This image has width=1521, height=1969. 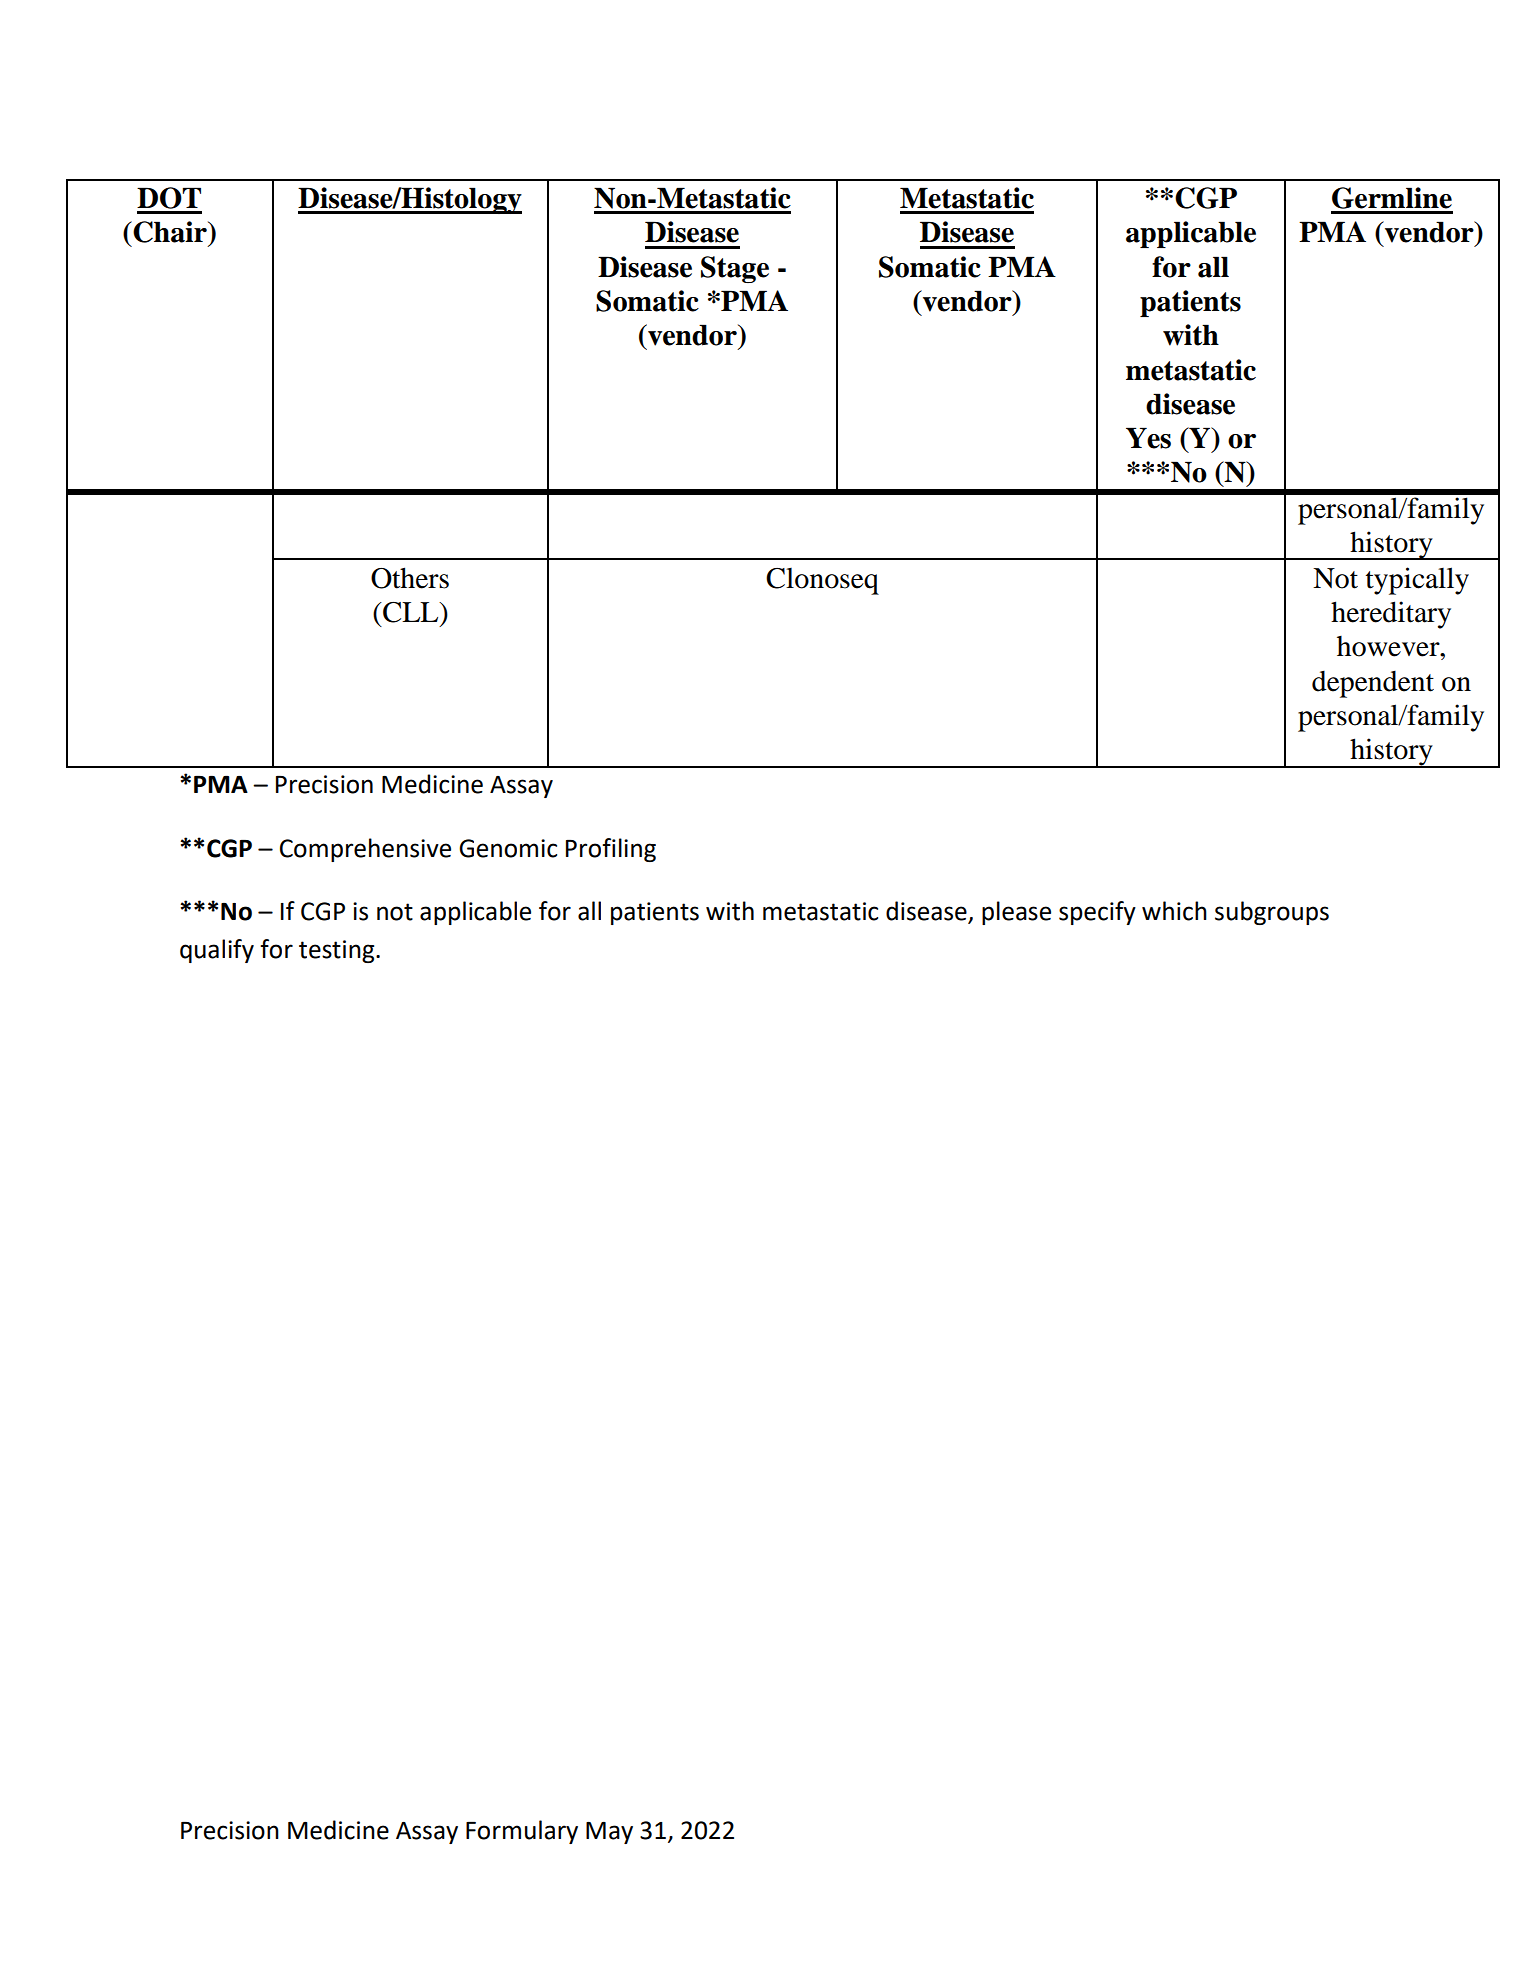 I want to click on Formulary, so click(x=522, y=1832).
